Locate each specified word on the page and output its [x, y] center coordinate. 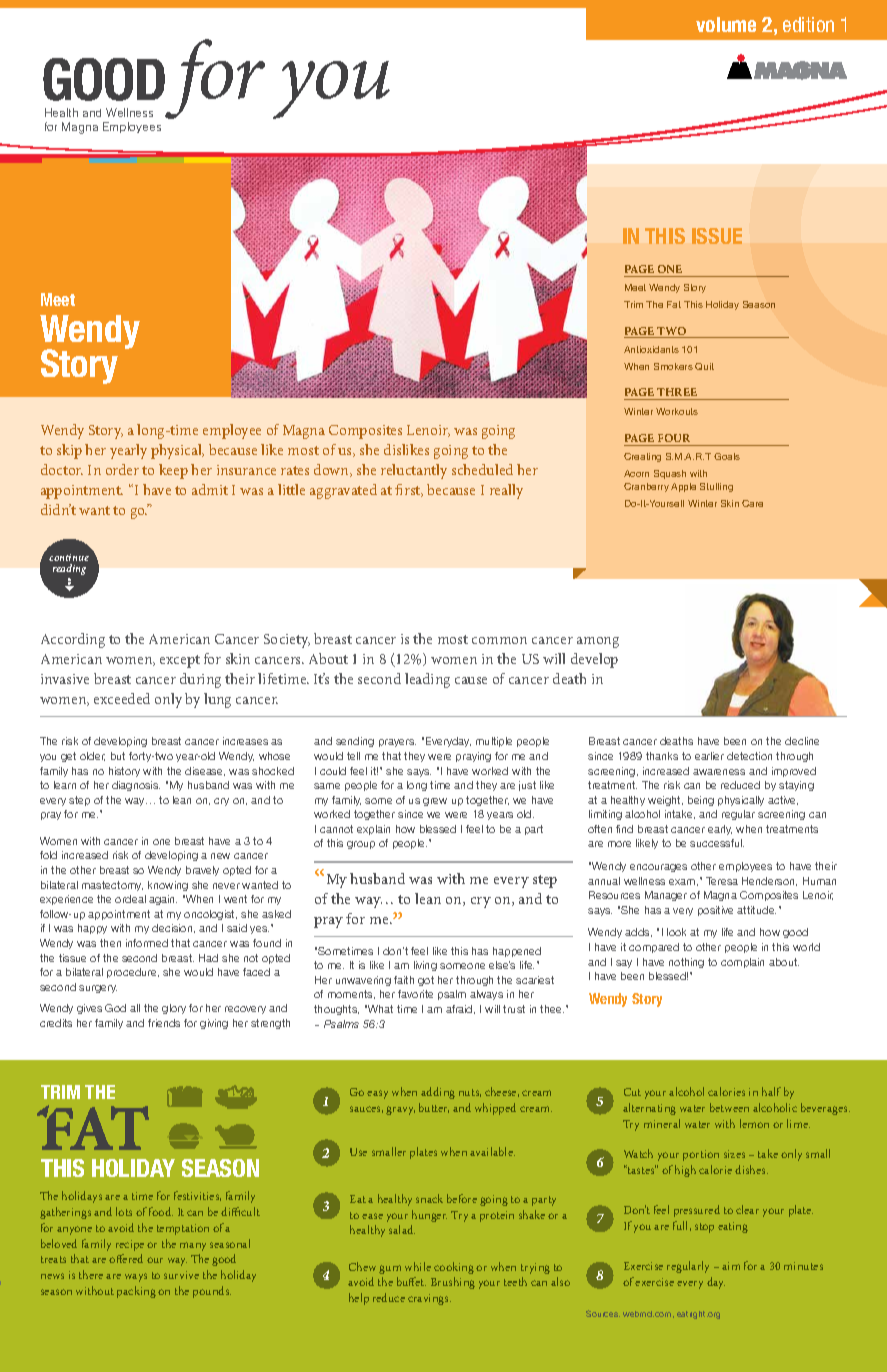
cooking [454, 1268]
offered [126, 1258]
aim [731, 1266]
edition [808, 24]
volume [726, 24]
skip [69, 451]
